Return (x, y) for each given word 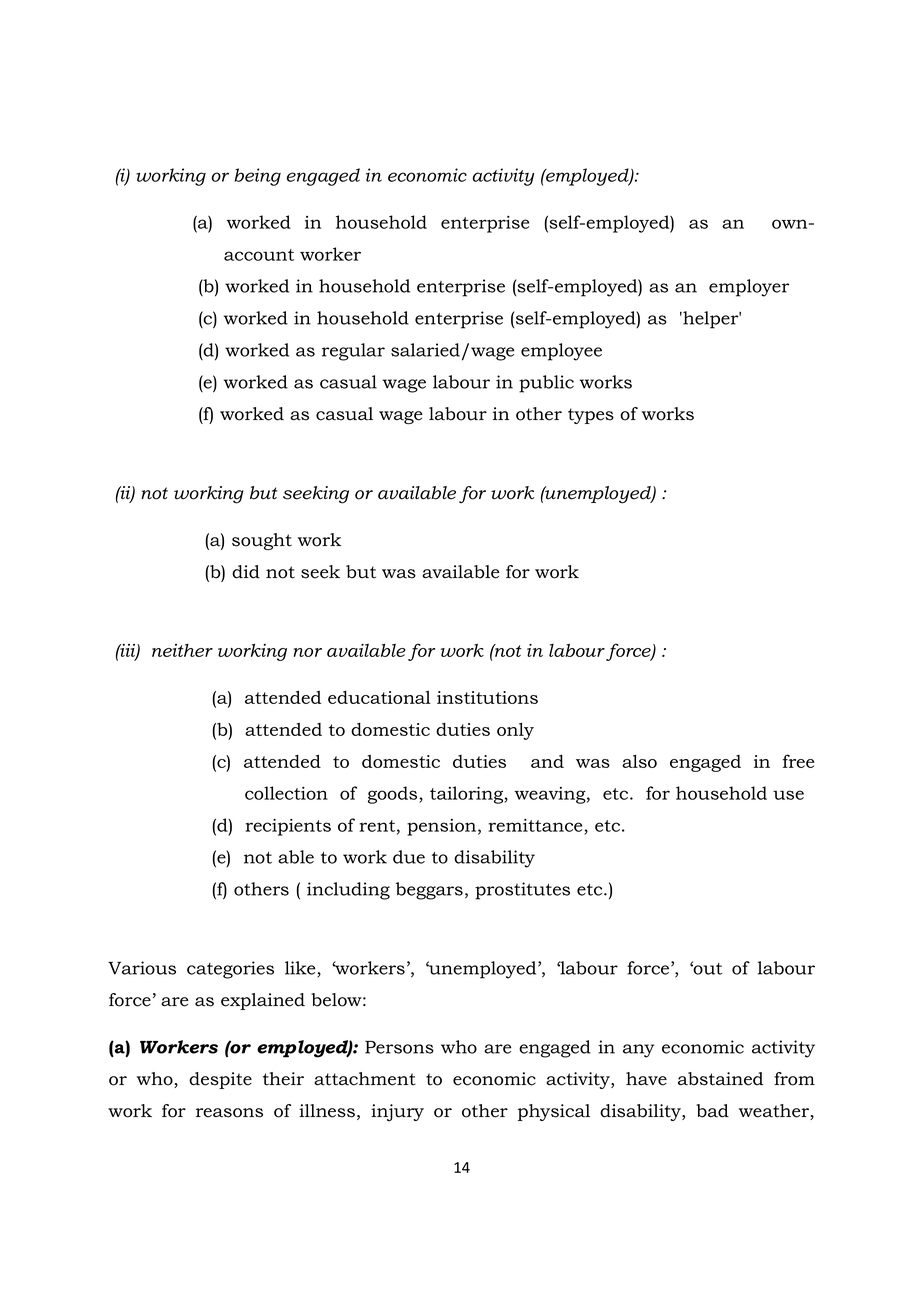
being (257, 177)
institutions (487, 697)
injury (397, 1113)
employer (749, 288)
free (798, 761)
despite (220, 1080)
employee (561, 352)
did (246, 572)
